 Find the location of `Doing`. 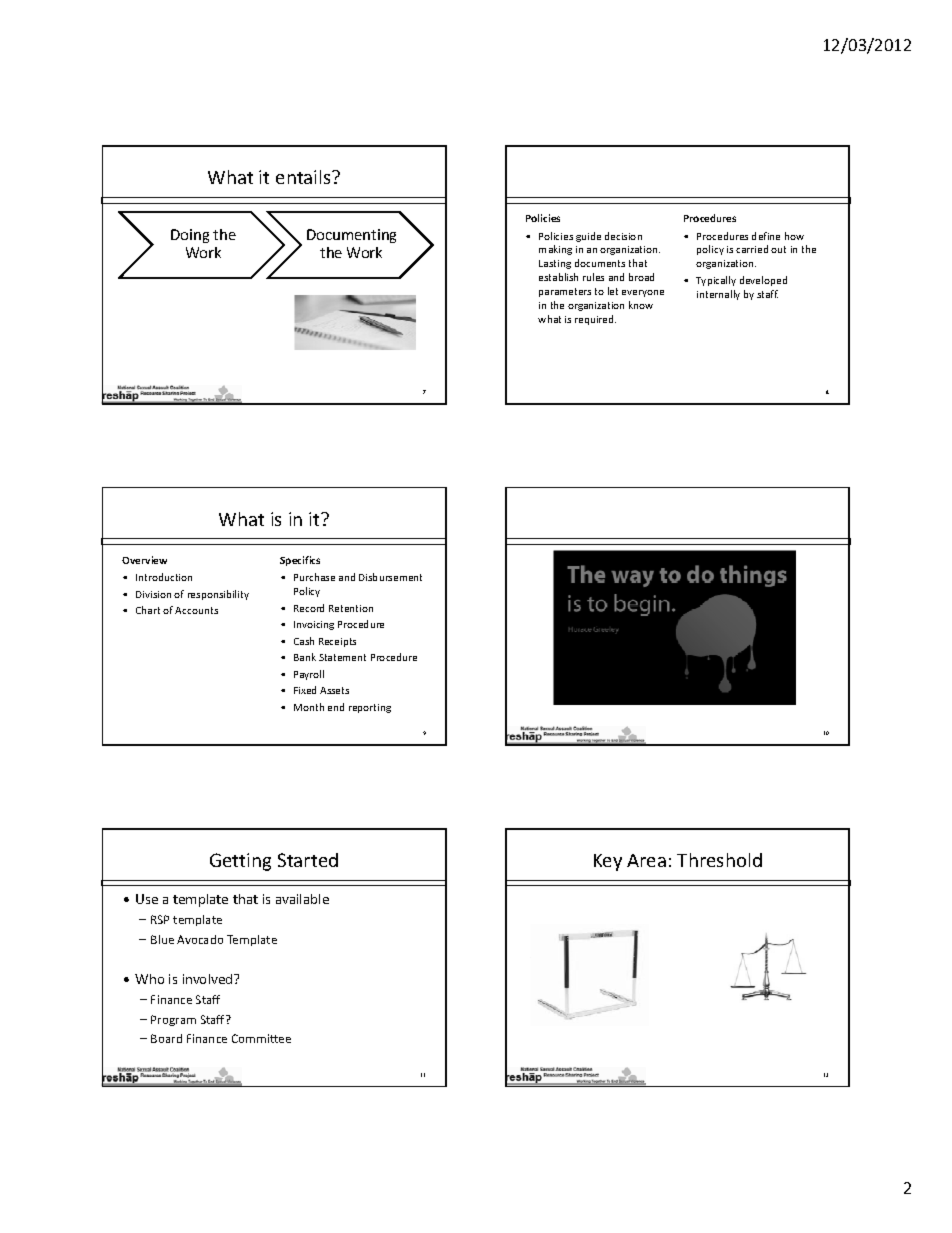

Doing is located at coordinates (190, 236).
